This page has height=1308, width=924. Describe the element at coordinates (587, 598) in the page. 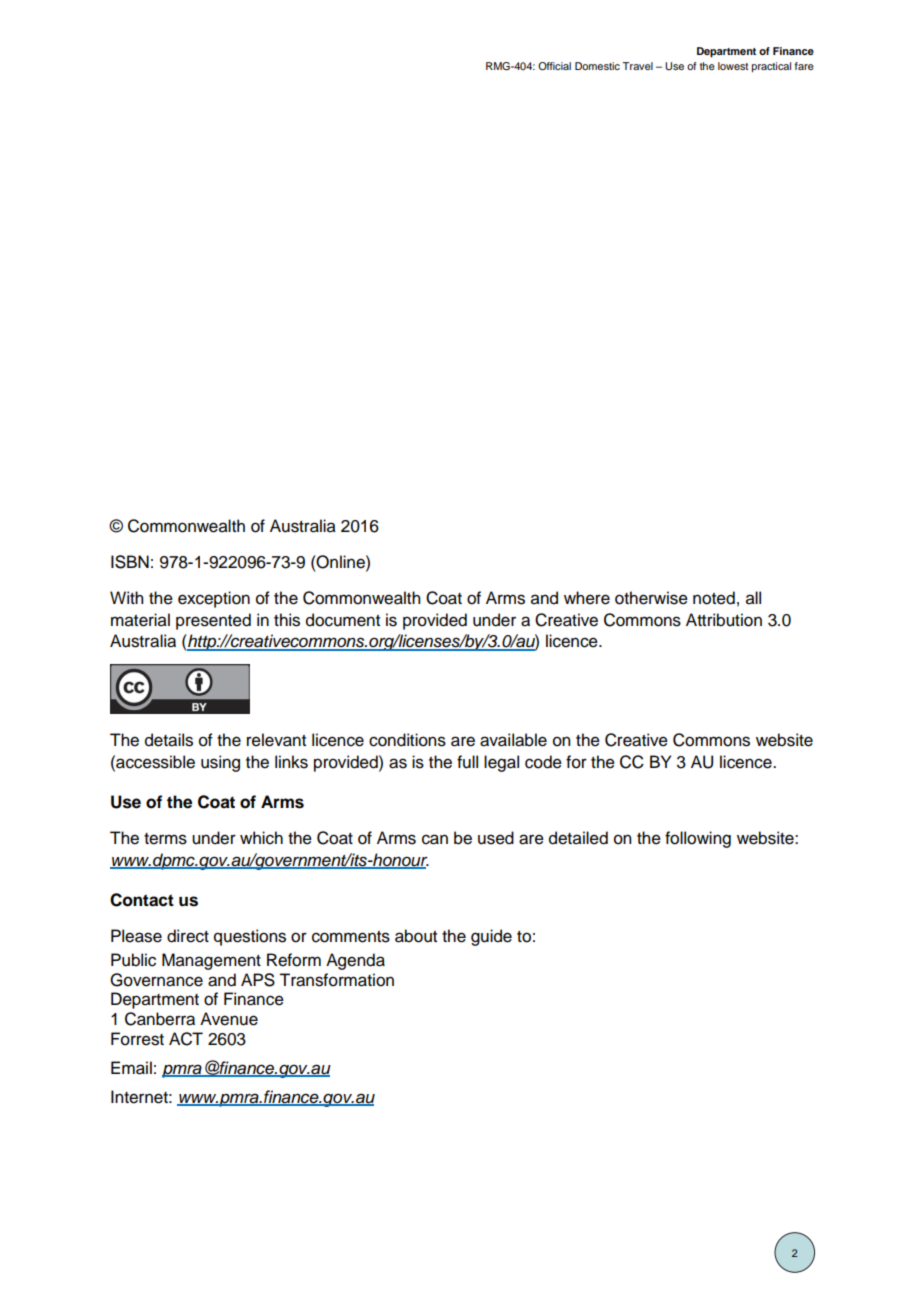

I see `where` at that location.
